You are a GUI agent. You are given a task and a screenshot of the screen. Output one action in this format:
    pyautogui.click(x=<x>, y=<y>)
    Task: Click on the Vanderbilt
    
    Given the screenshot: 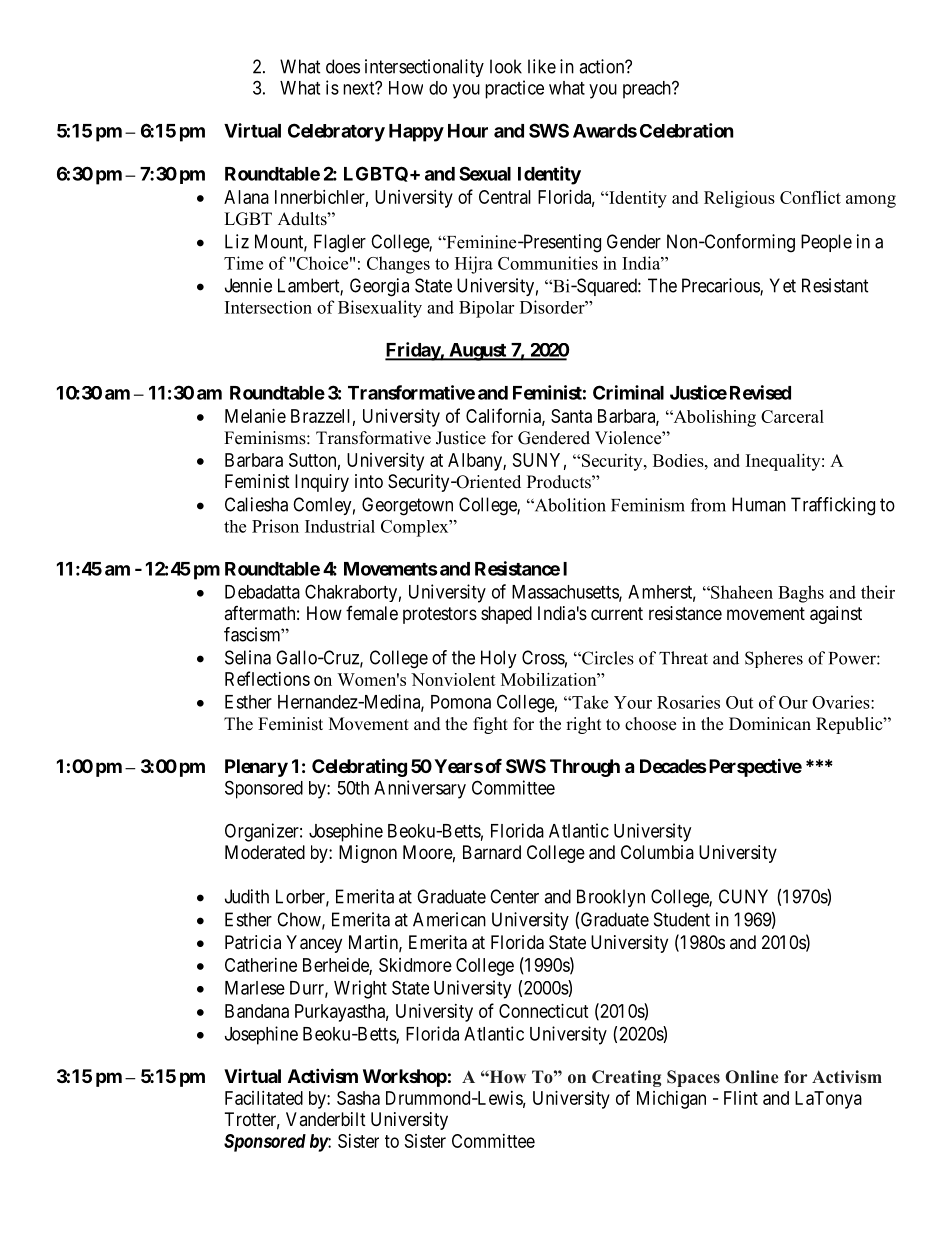 What is the action you would take?
    pyautogui.click(x=326, y=1119)
